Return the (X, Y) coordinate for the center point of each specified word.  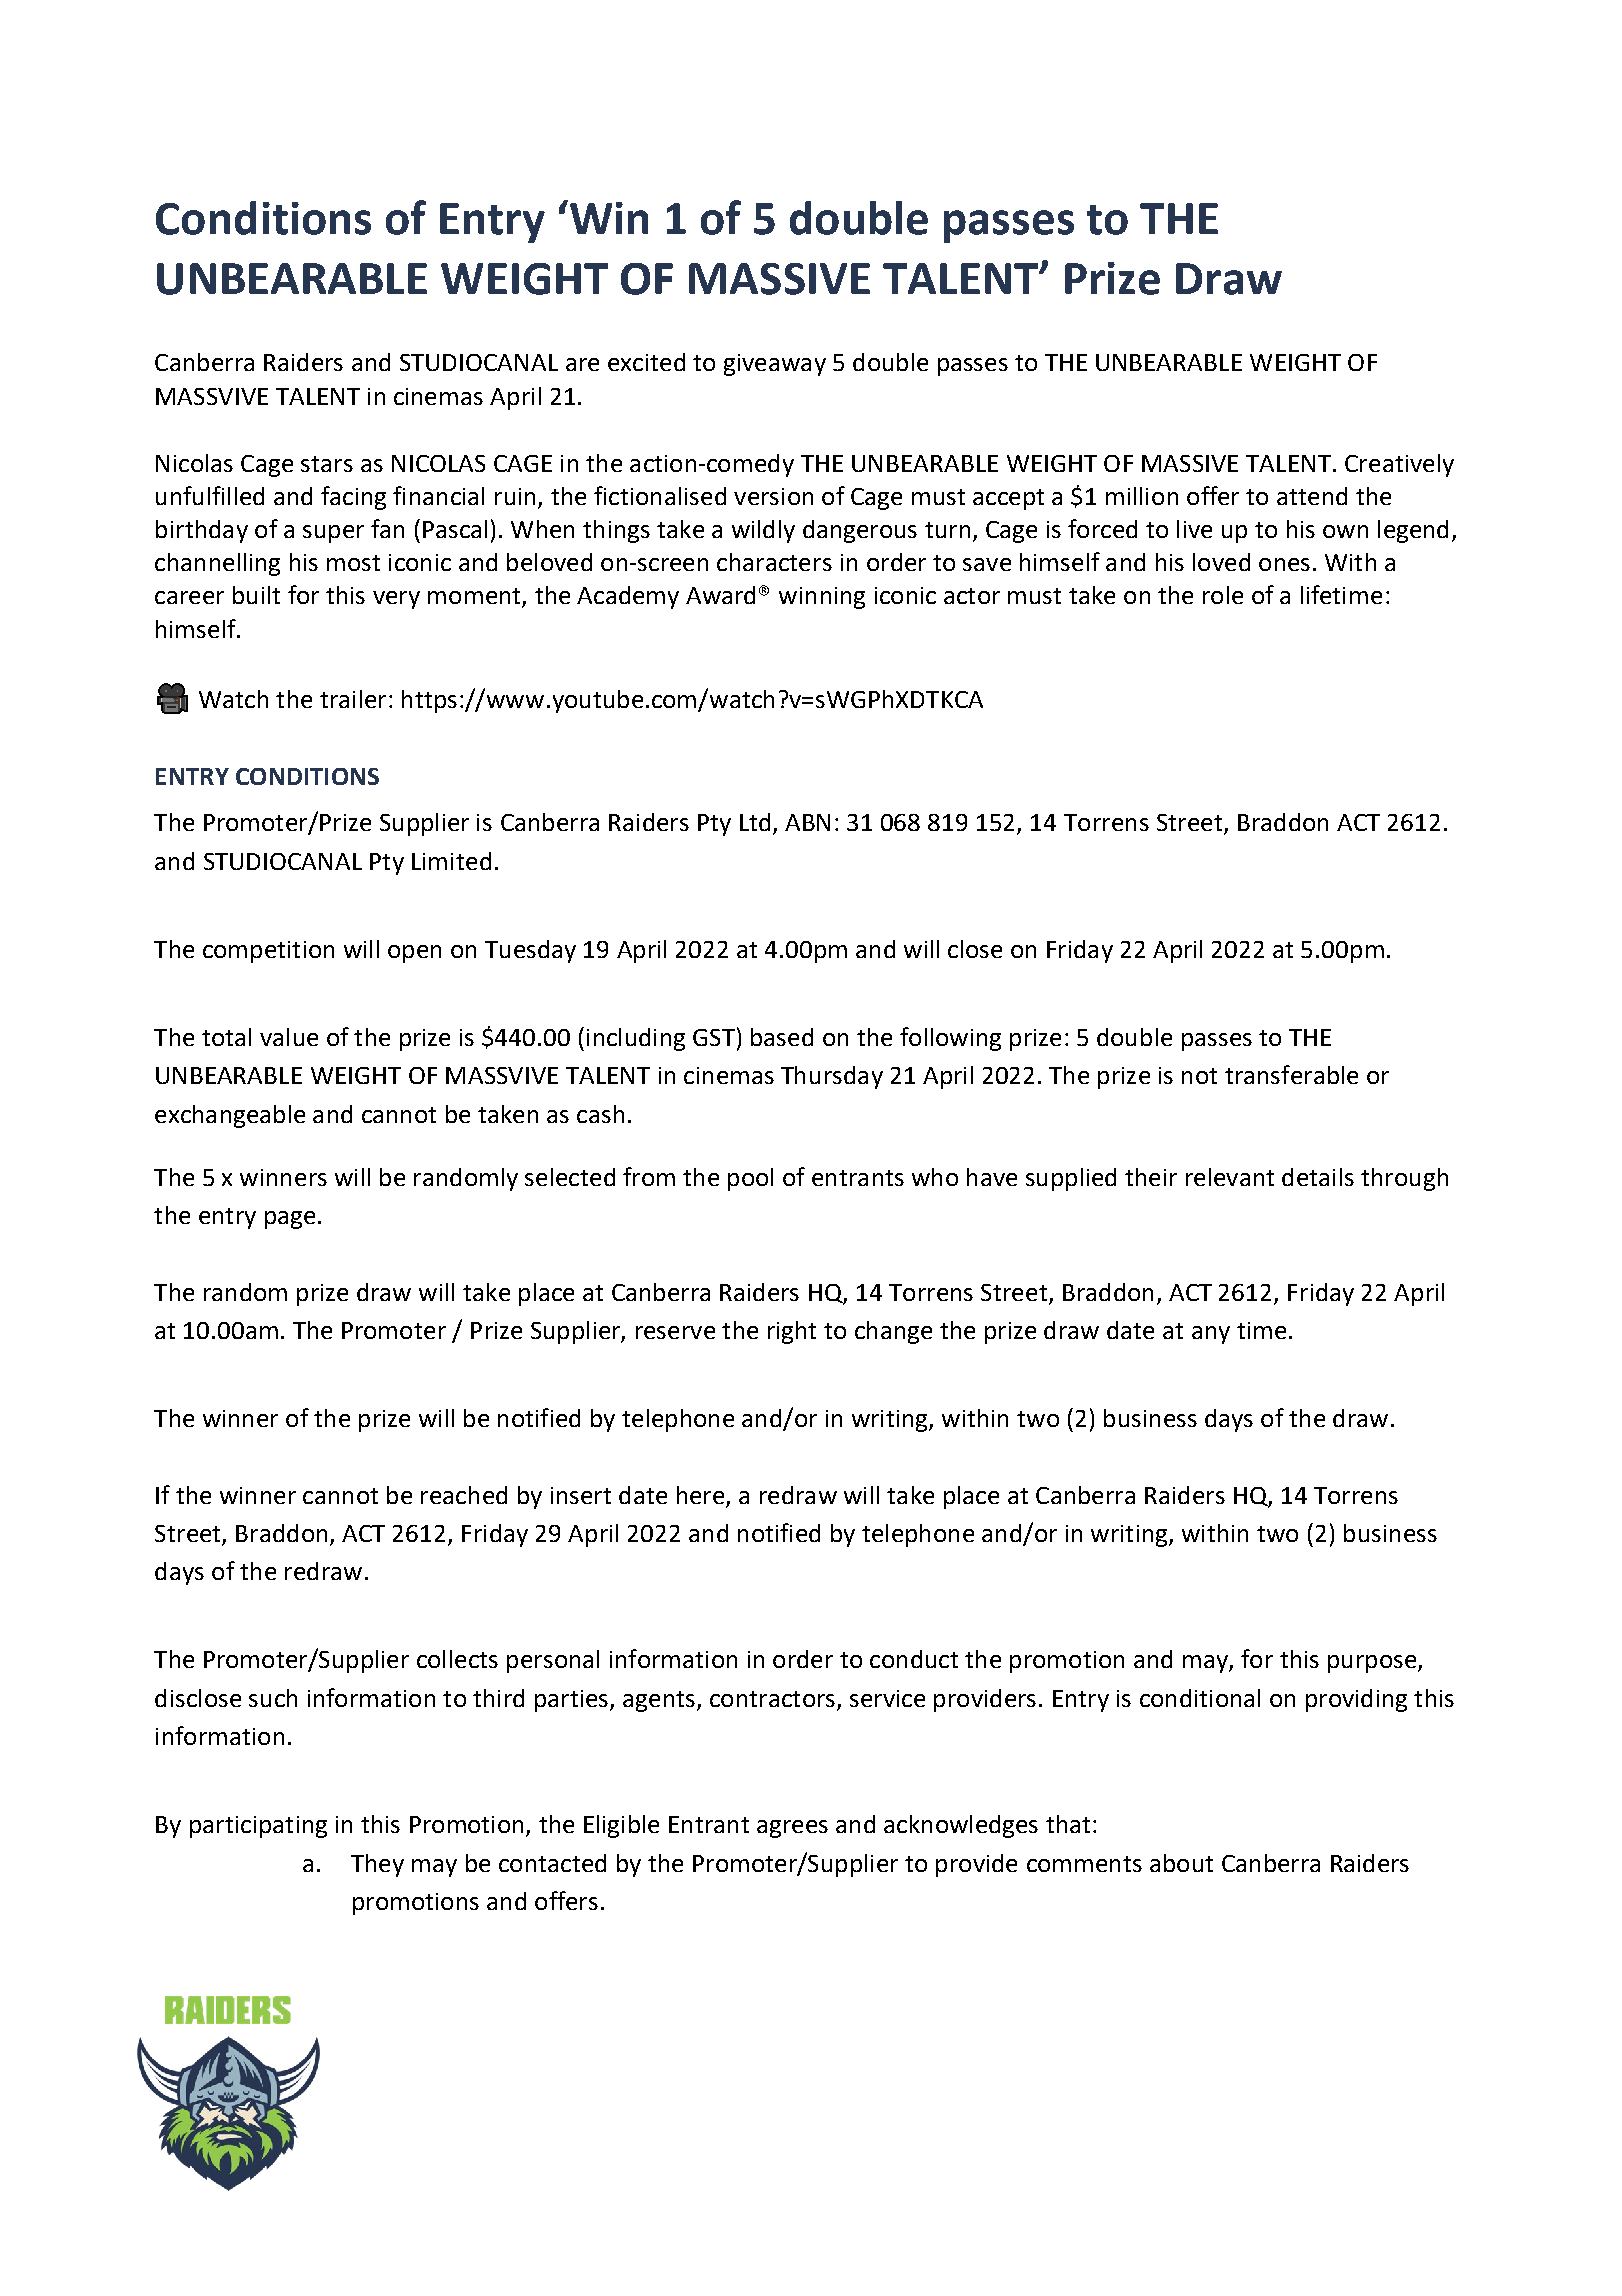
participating (258, 1827)
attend (1312, 496)
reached (464, 1495)
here (702, 1496)
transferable (1291, 1074)
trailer (353, 699)
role (1223, 595)
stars (327, 464)
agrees (792, 1829)
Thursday (832, 1077)
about (1181, 1863)
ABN (807, 822)
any (1211, 1335)
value (289, 1037)
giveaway (775, 365)
